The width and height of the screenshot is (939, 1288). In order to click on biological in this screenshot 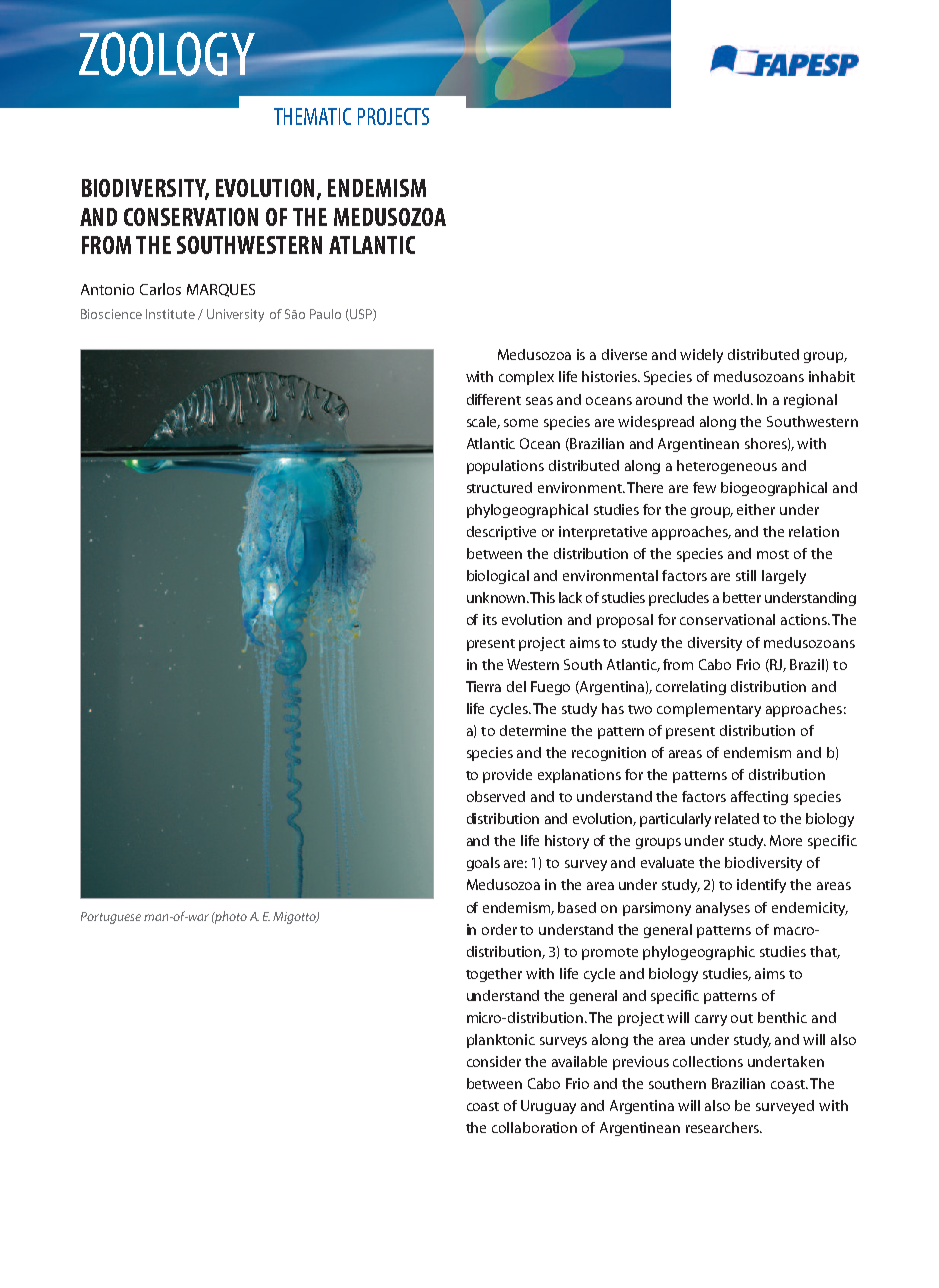, I will do `click(498, 577)`.
